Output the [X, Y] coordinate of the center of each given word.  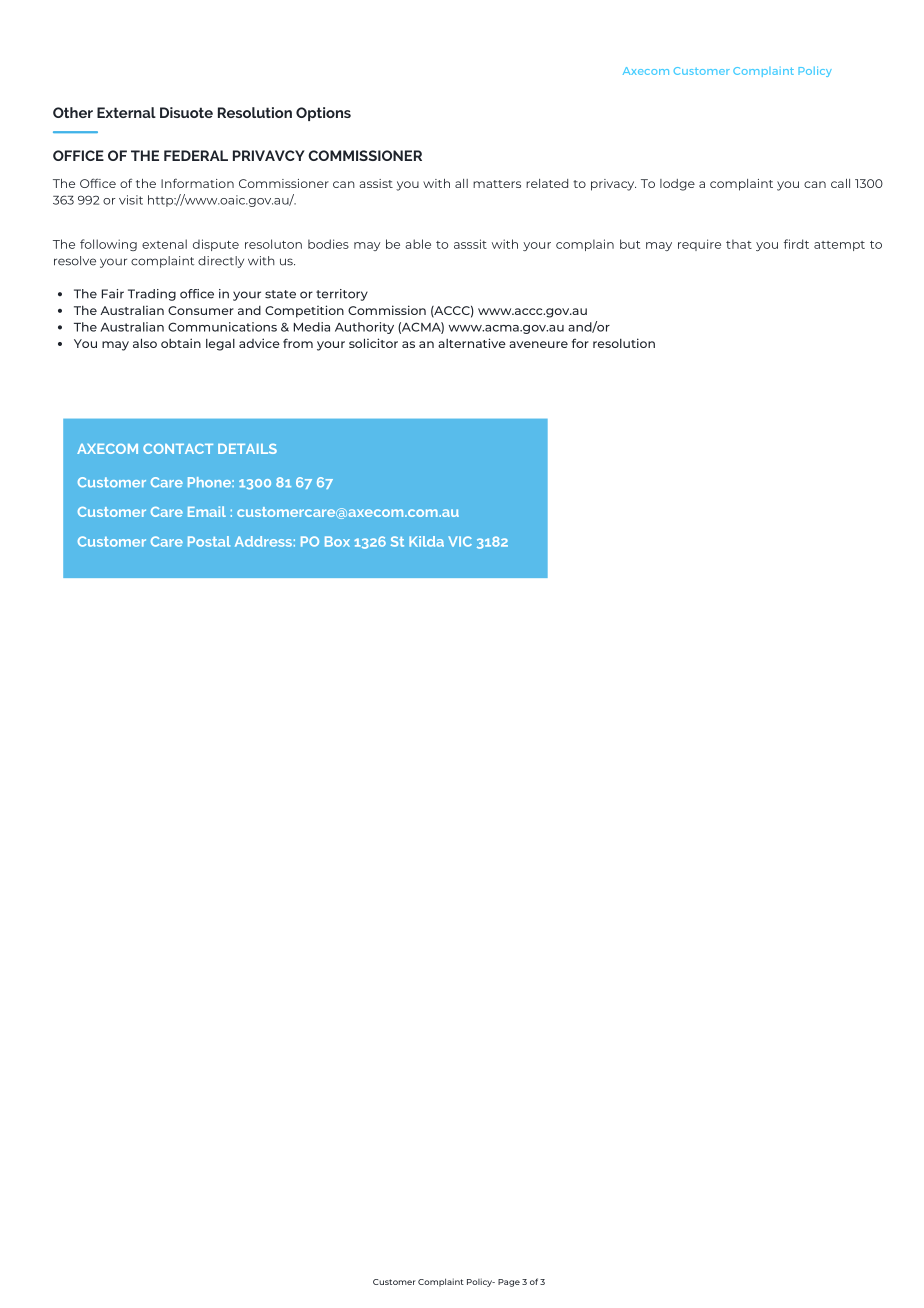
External [126, 112]
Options [323, 114]
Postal [209, 541]
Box [337, 541]
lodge [677, 185]
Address [263, 541]
